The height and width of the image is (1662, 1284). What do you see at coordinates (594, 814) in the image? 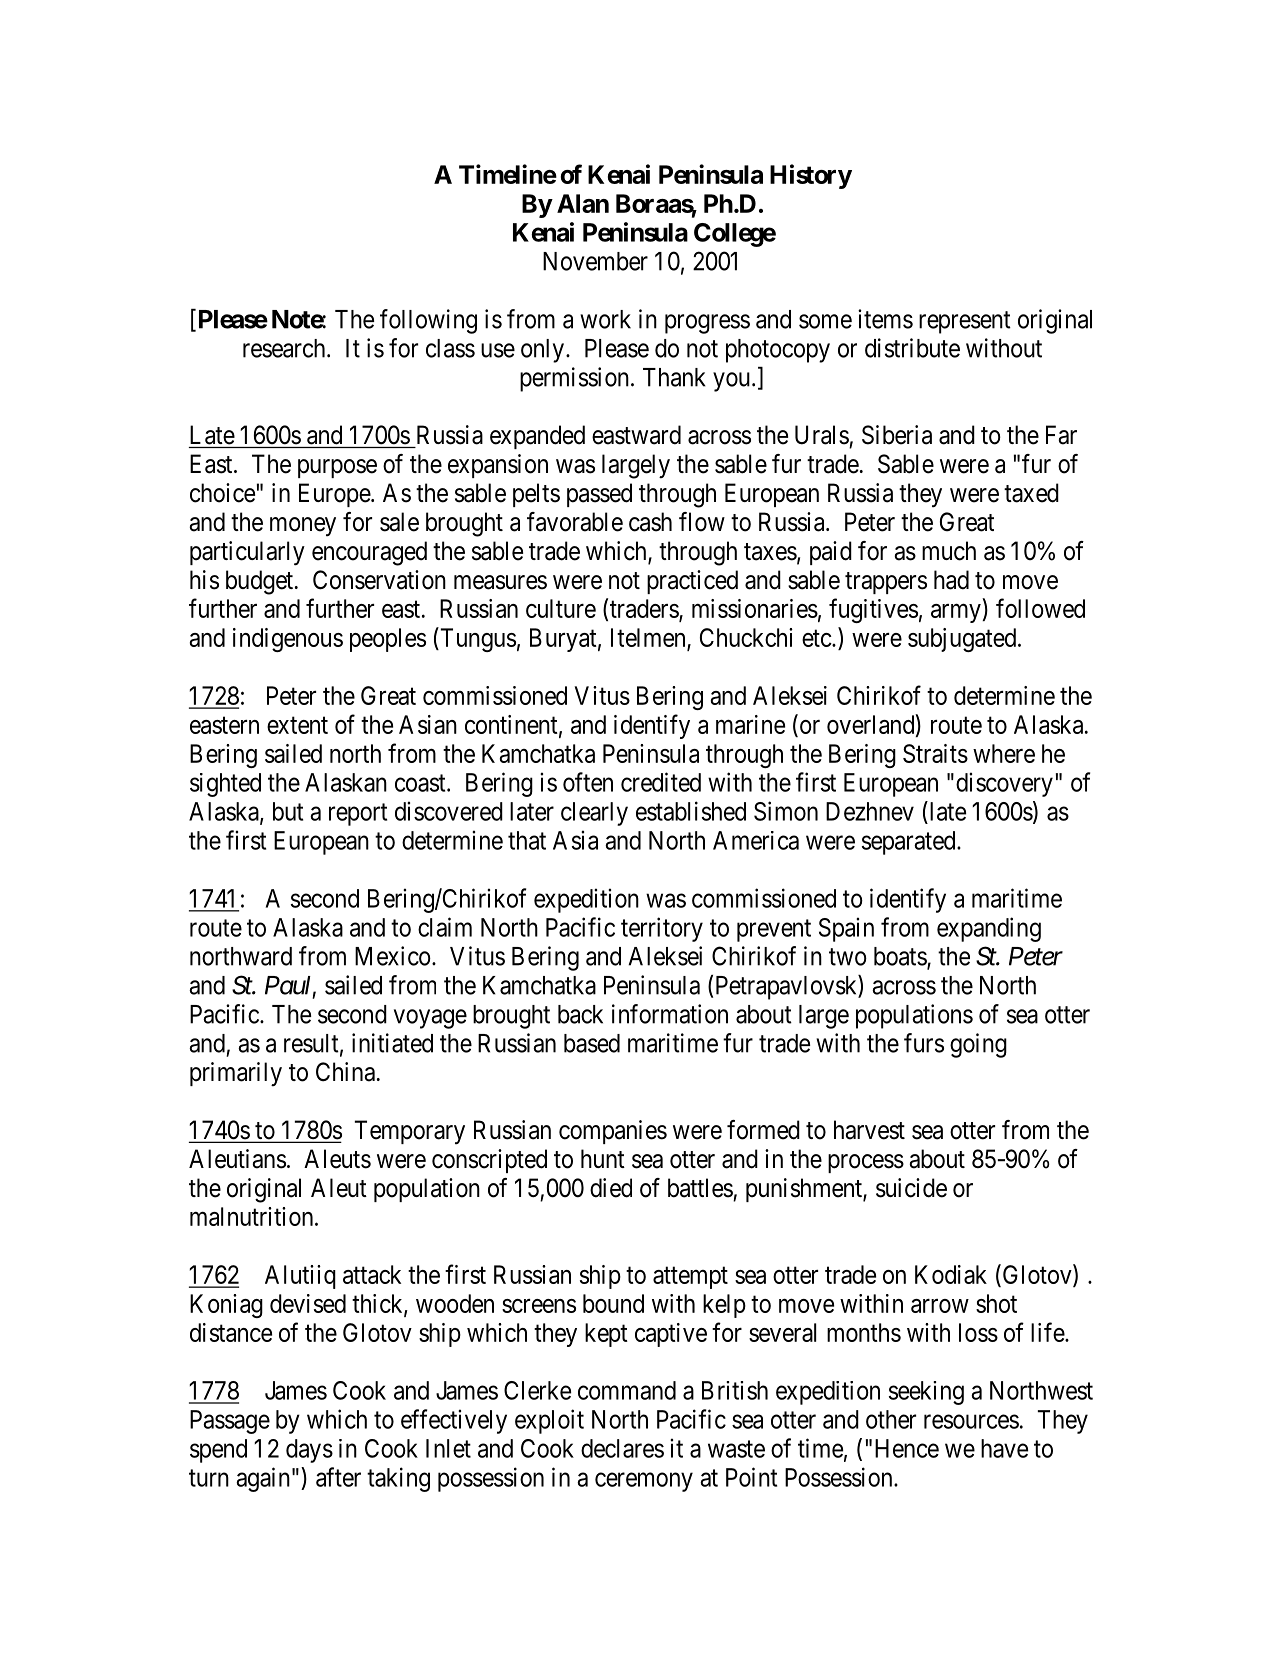
I see `clearly` at bounding box center [594, 814].
